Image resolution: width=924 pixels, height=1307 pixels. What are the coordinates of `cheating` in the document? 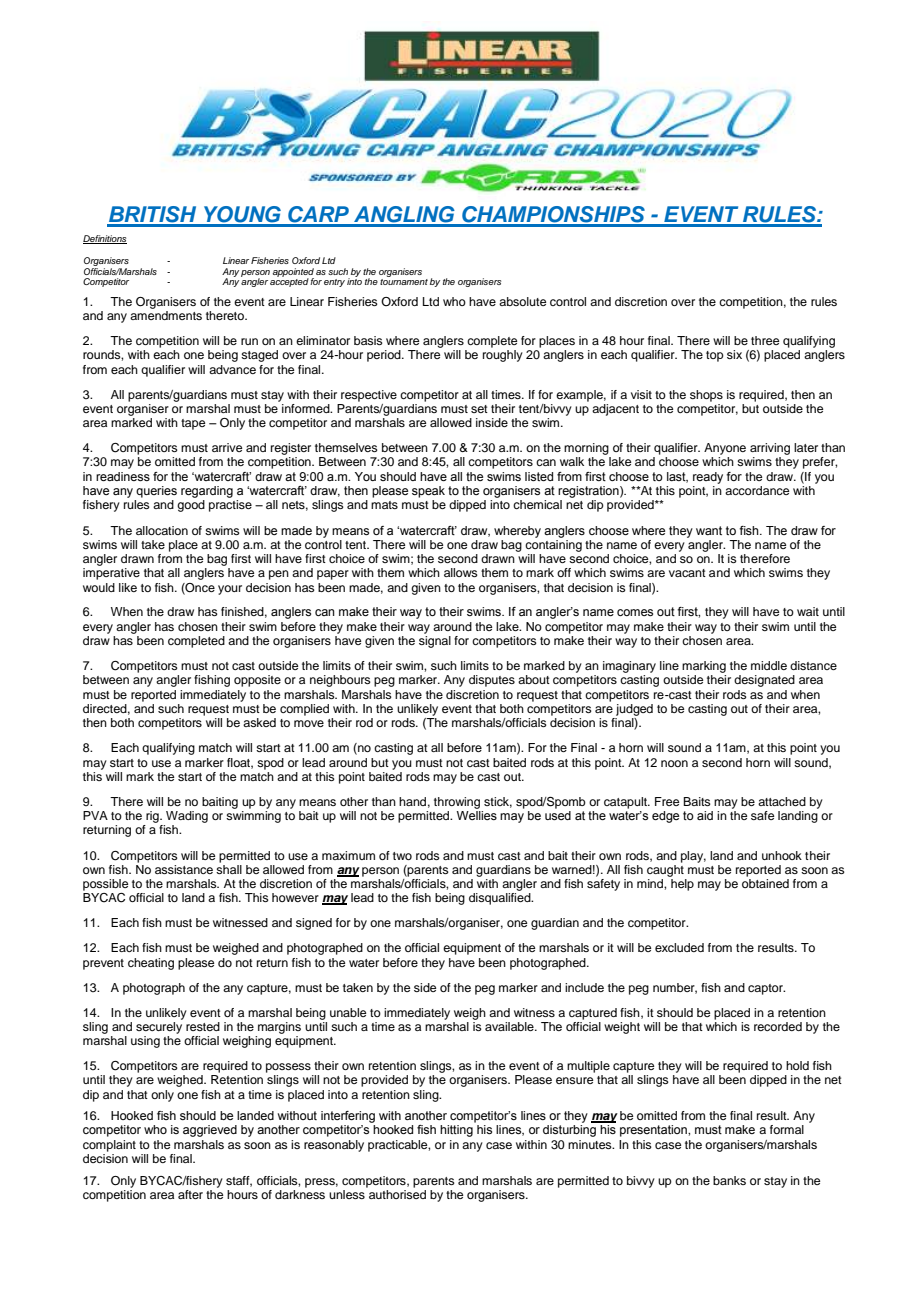 It's located at (151, 964).
